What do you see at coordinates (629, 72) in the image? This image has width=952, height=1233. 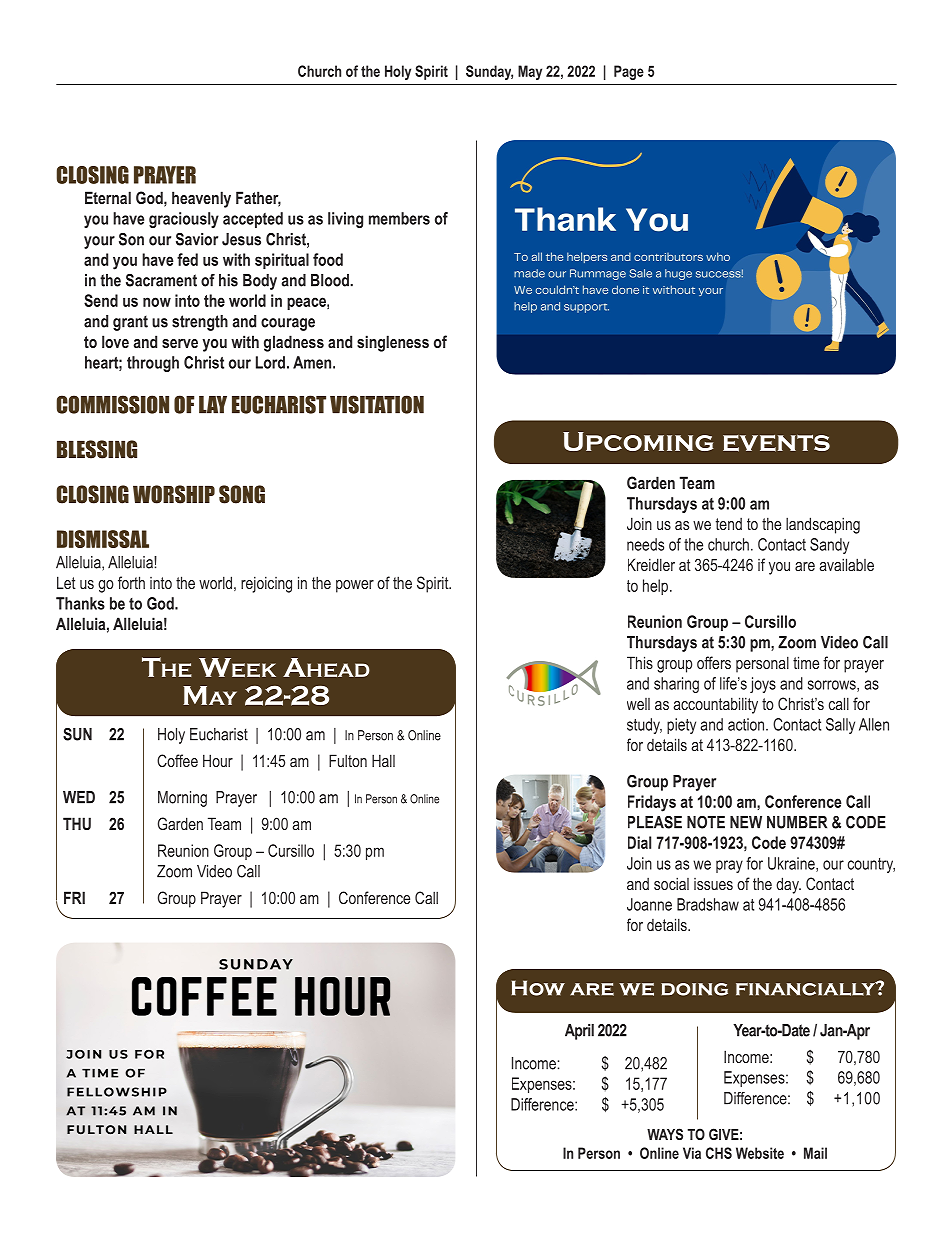 I see `Page` at bounding box center [629, 72].
